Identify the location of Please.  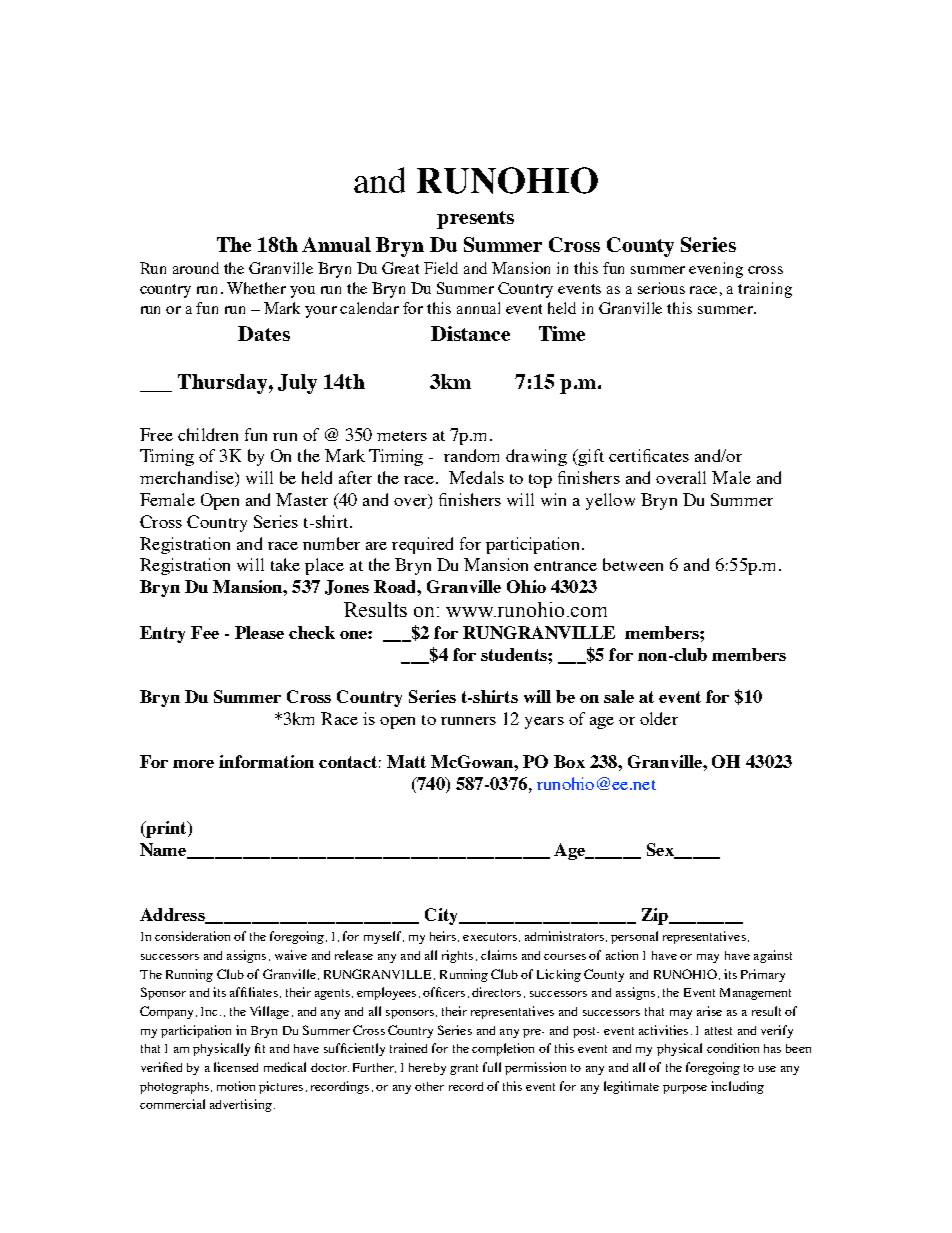
(259, 632).
